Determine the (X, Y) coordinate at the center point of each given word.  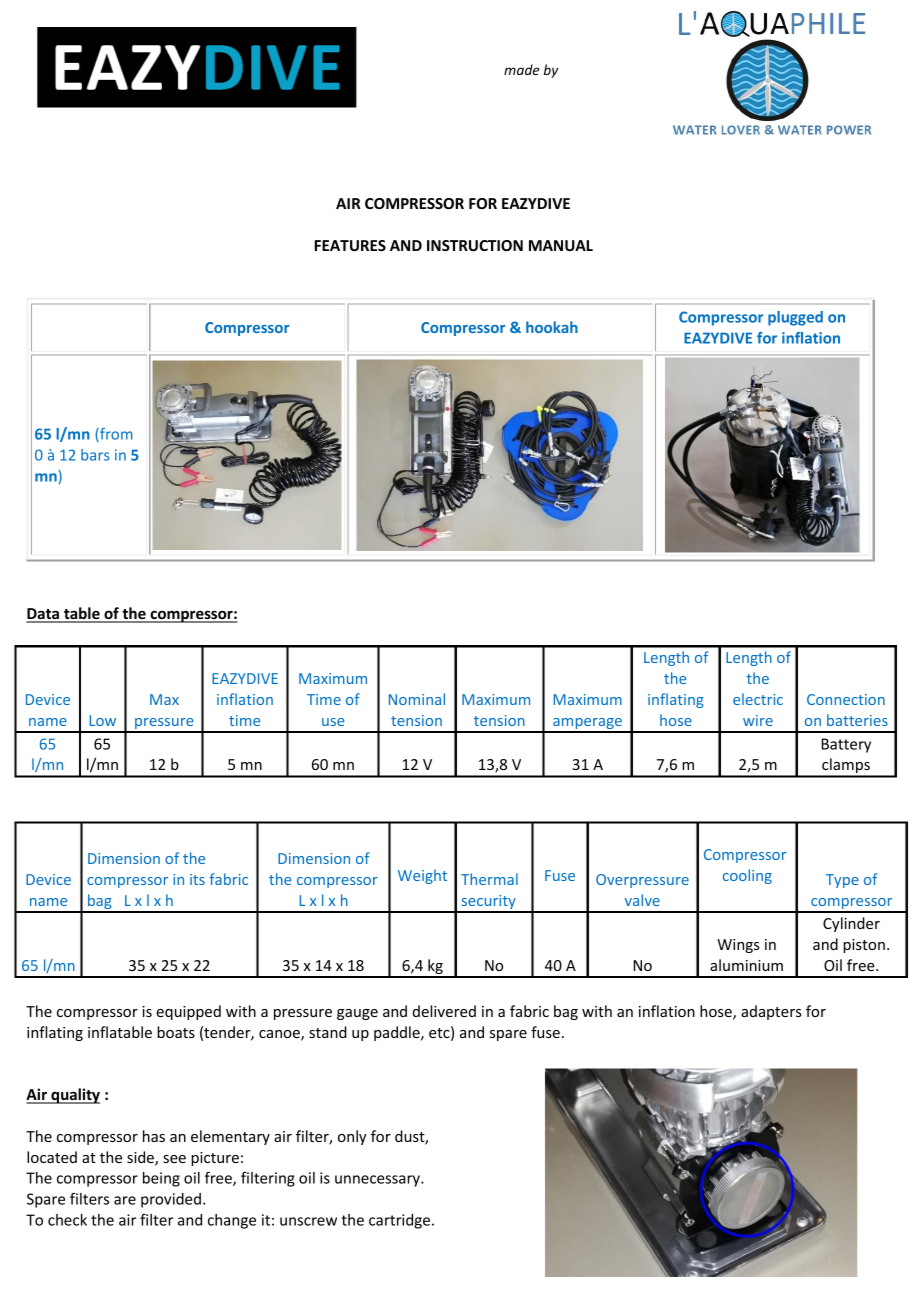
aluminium (746, 965)
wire (758, 720)
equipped (188, 1012)
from (115, 435)
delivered (444, 1011)
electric (758, 699)
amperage (587, 725)
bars (95, 455)
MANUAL (561, 245)
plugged (795, 318)
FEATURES (350, 245)
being (161, 1179)
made (522, 69)
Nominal (417, 699)
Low (102, 720)
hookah (552, 327)
